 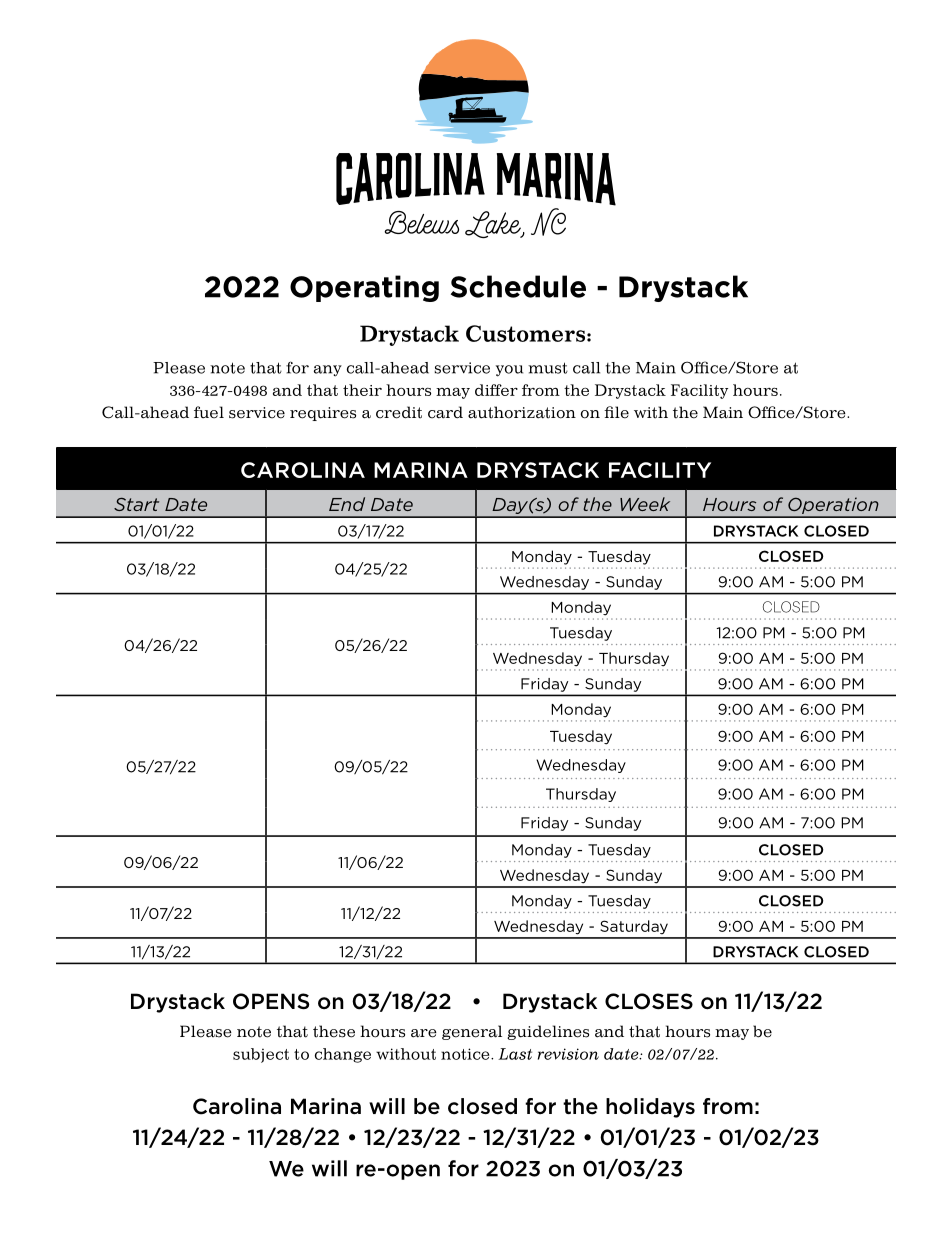 I want to click on credit, so click(x=399, y=412).
